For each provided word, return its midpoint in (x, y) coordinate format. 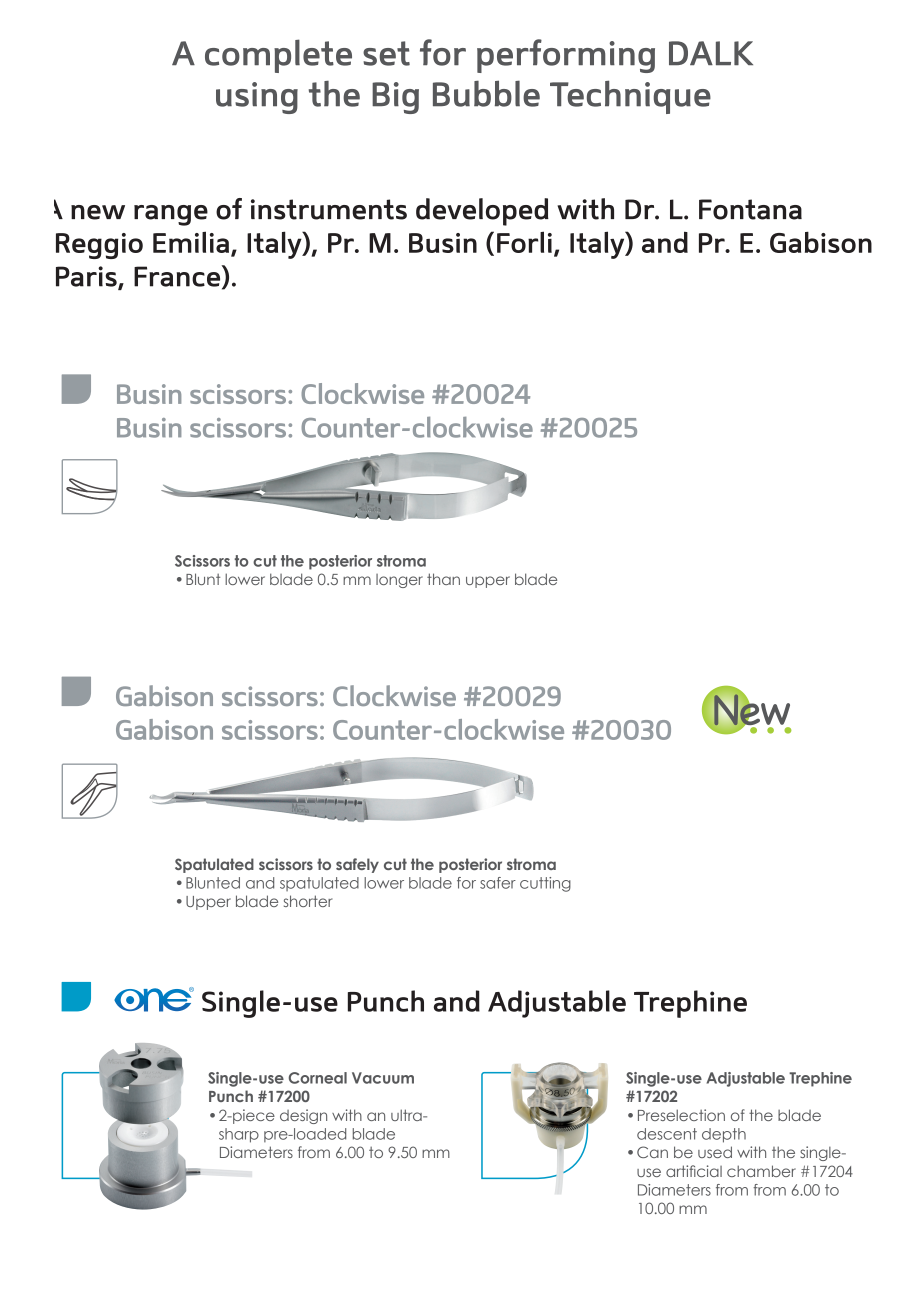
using (257, 98)
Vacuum (383, 1078)
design (303, 1116)
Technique (630, 97)
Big (395, 98)
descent (667, 1134)
